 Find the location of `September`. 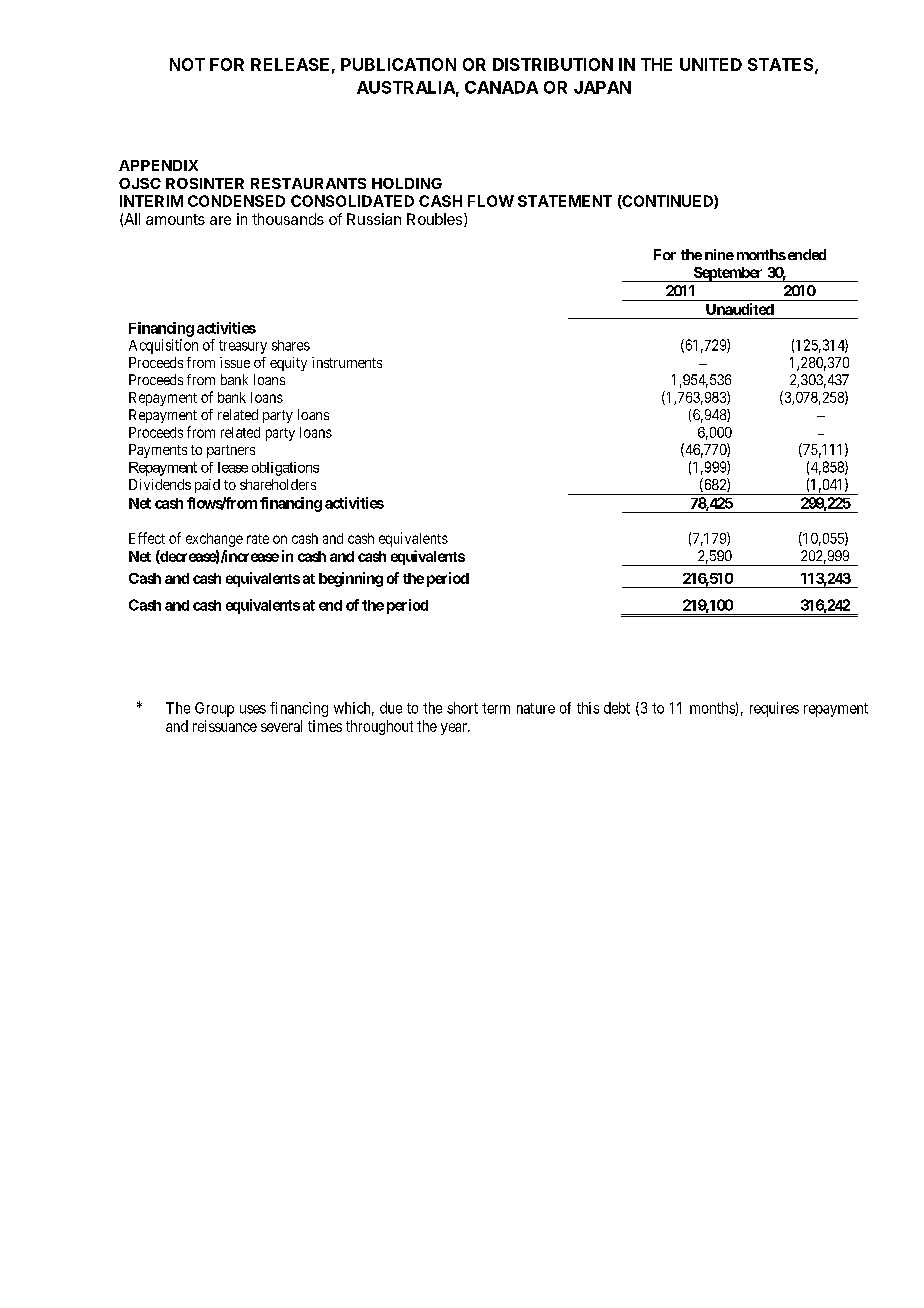

September is located at coordinates (728, 274).
